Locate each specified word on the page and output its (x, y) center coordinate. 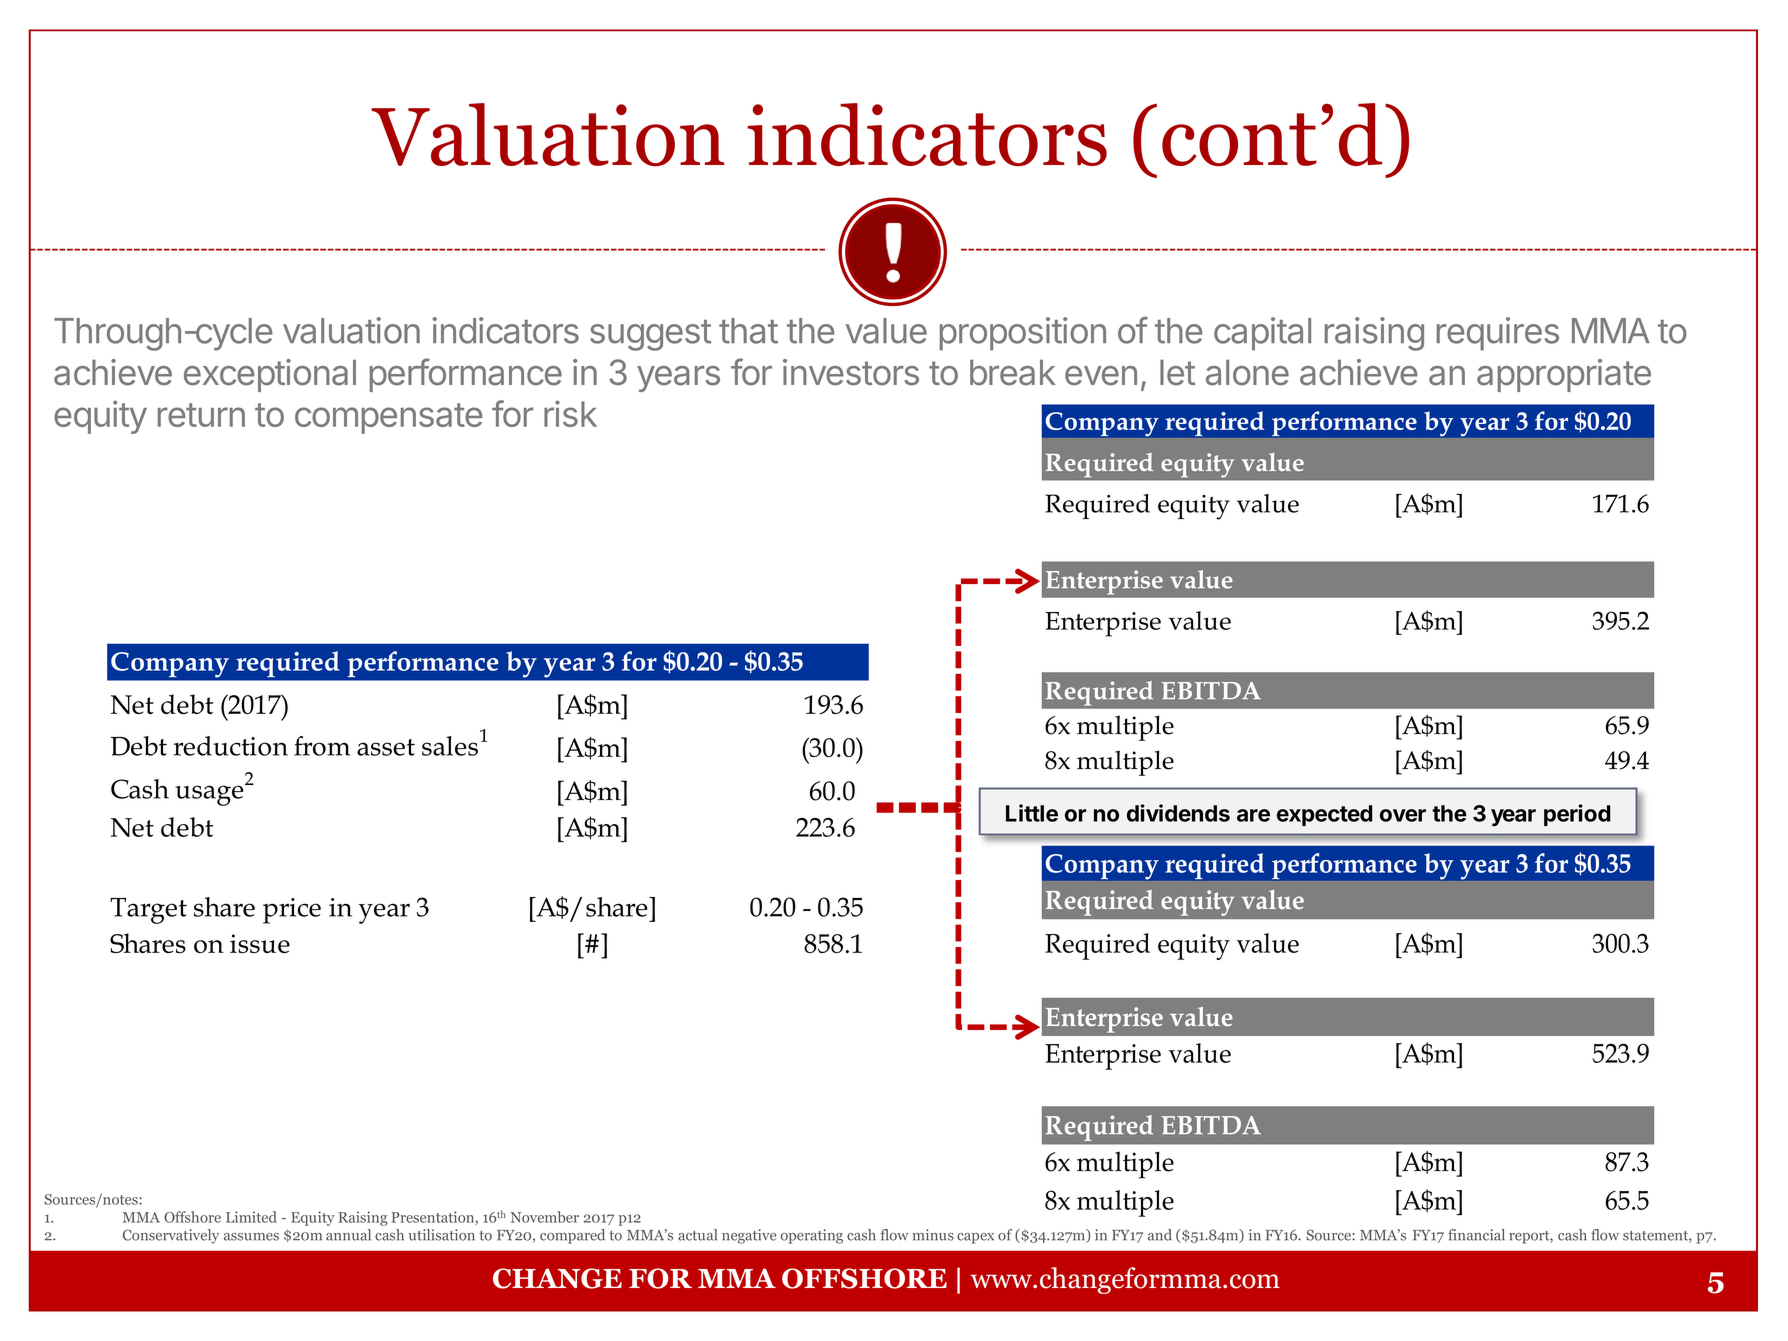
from (322, 746)
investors (851, 372)
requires (1498, 334)
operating (812, 1236)
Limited (251, 1217)
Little (1032, 813)
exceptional (270, 375)
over (1403, 815)
